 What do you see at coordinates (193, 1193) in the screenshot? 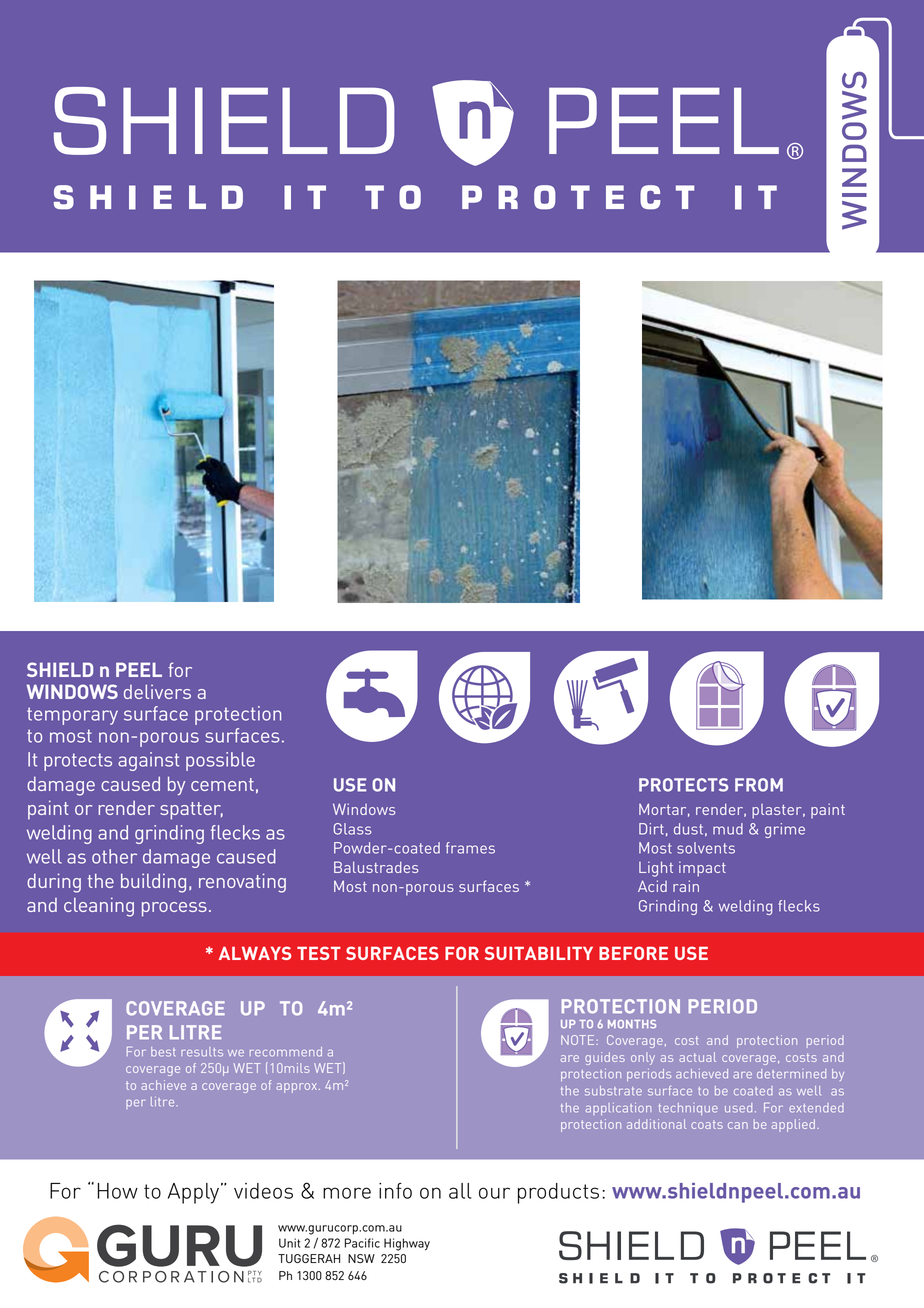
I see `Apply` at bounding box center [193, 1193].
